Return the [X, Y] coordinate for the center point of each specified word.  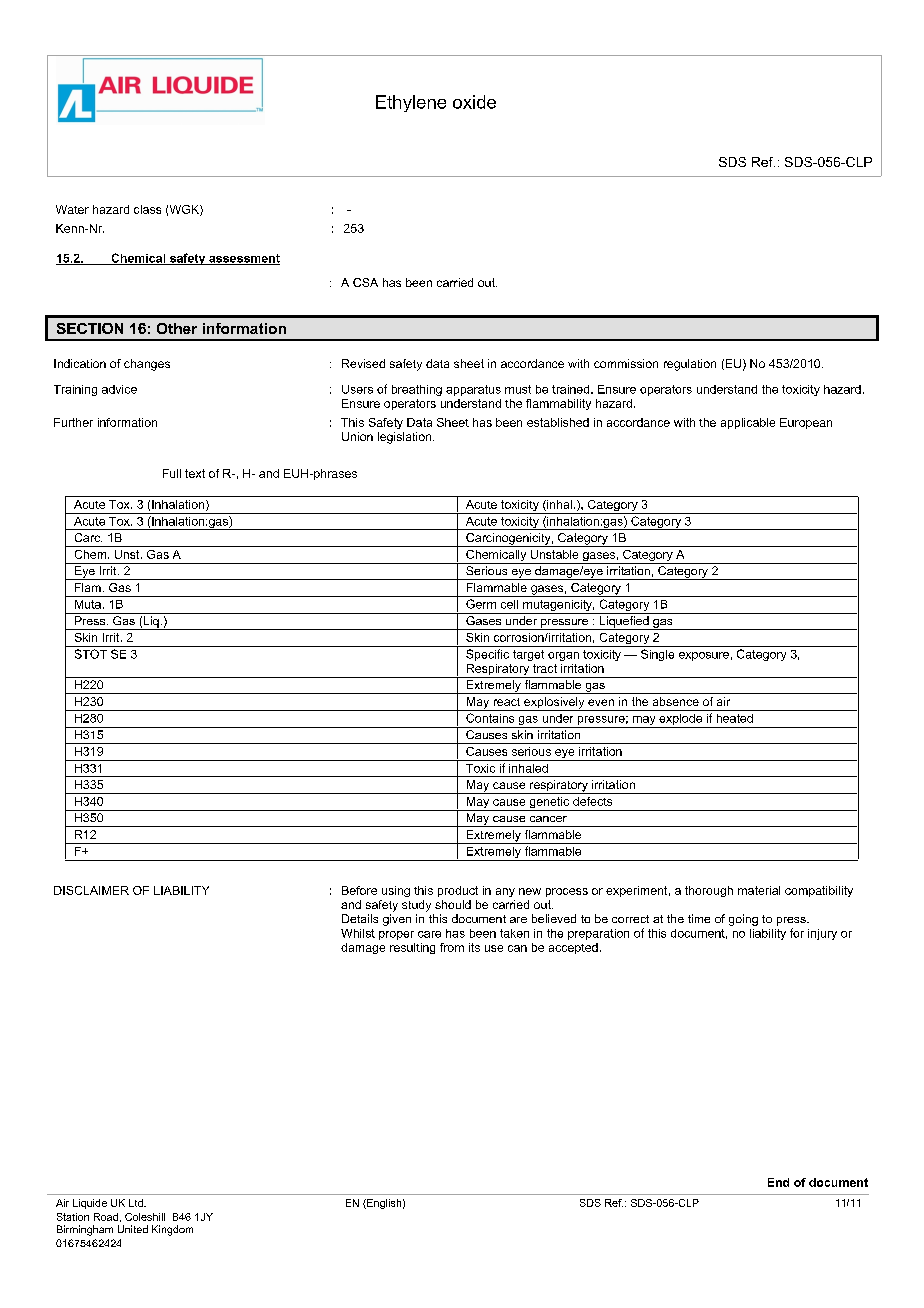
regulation [690, 365]
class [147, 209]
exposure [704, 656]
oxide [474, 102]
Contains [490, 718]
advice [119, 389]
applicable [748, 423]
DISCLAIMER [91, 890]
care [429, 934]
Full [172, 473]
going [743, 920]
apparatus [473, 390]
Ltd [137, 1203]
